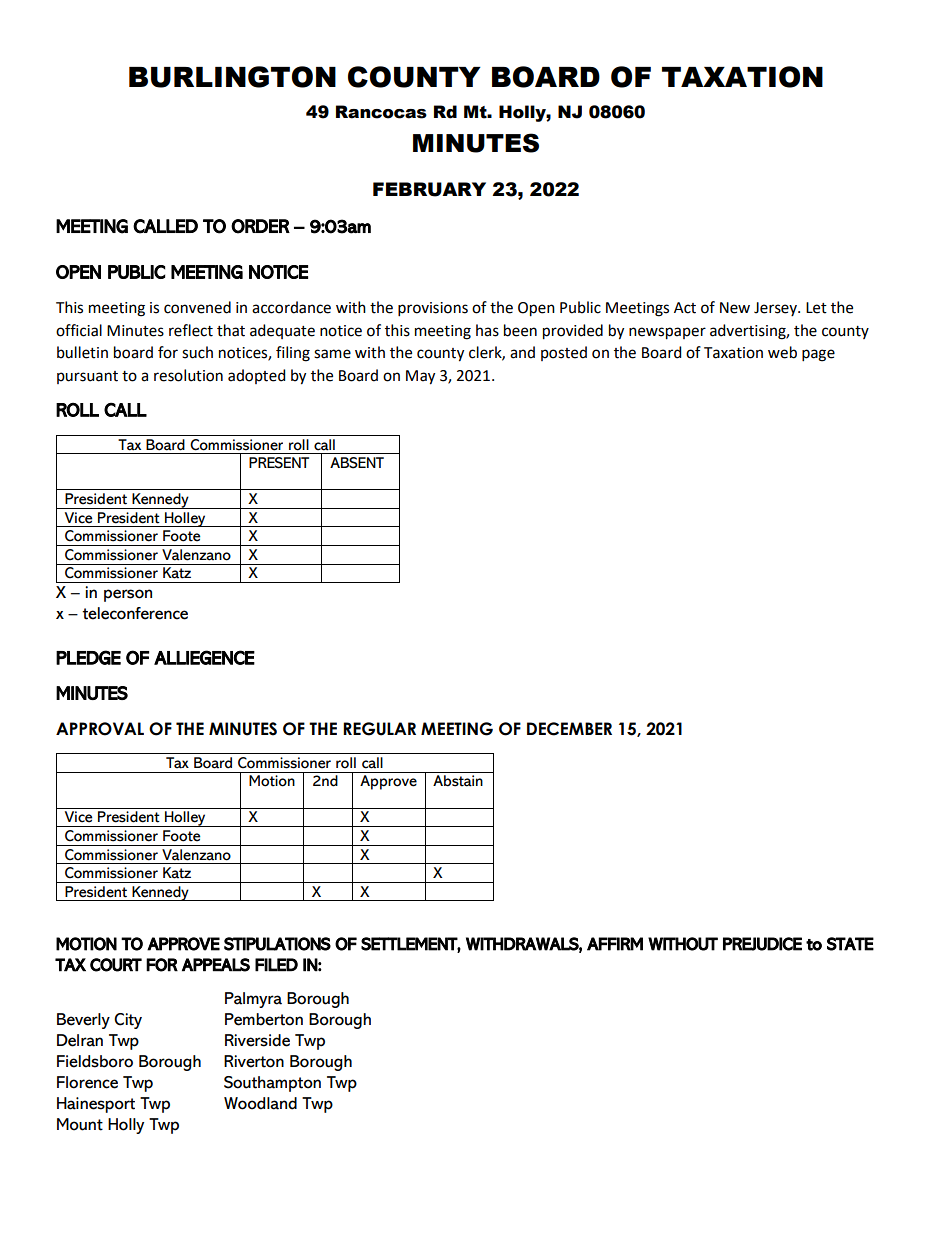  Describe the element at coordinates (762, 944) in the screenshot. I see `PREJUDICE` at that location.
